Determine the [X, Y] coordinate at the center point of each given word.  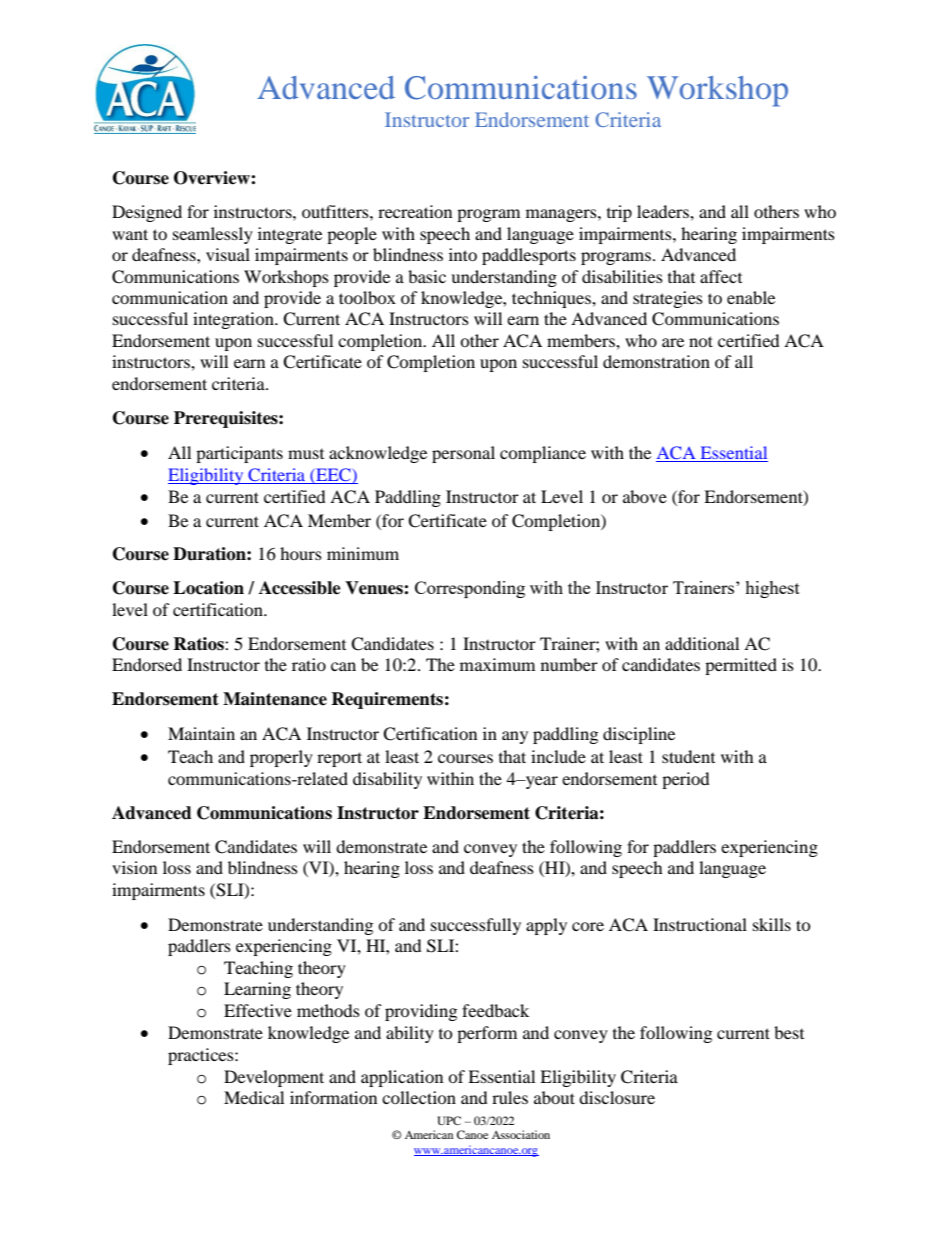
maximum [497, 664]
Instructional [700, 924]
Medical [254, 1097]
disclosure [617, 1097]
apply [546, 926]
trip [619, 213]
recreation [415, 211]
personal [463, 454]
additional [702, 643]
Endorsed [147, 664]
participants [239, 454]
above [645, 496]
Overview [213, 178]
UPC [449, 1120]
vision [134, 867]
